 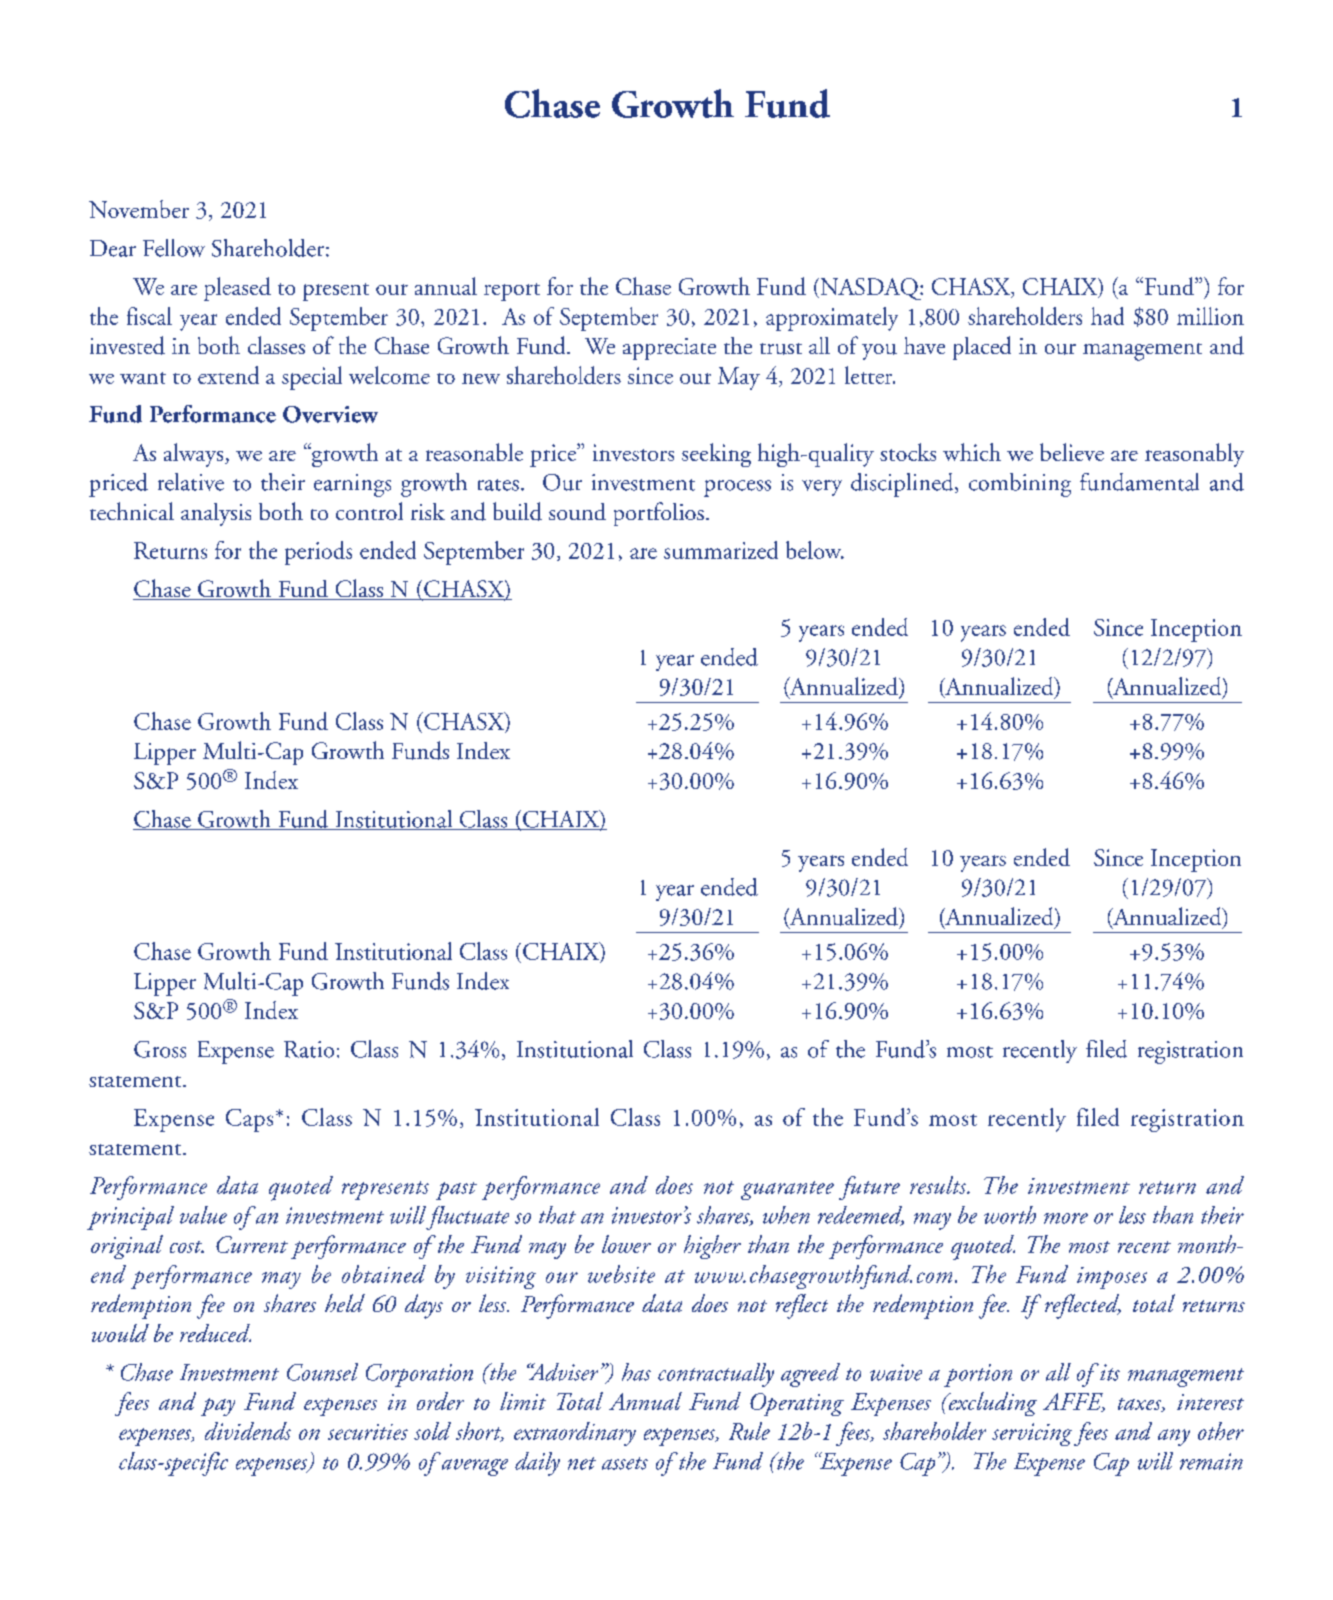 What do you see at coordinates (248, 1431) in the screenshot?
I see `dividends` at bounding box center [248, 1431].
